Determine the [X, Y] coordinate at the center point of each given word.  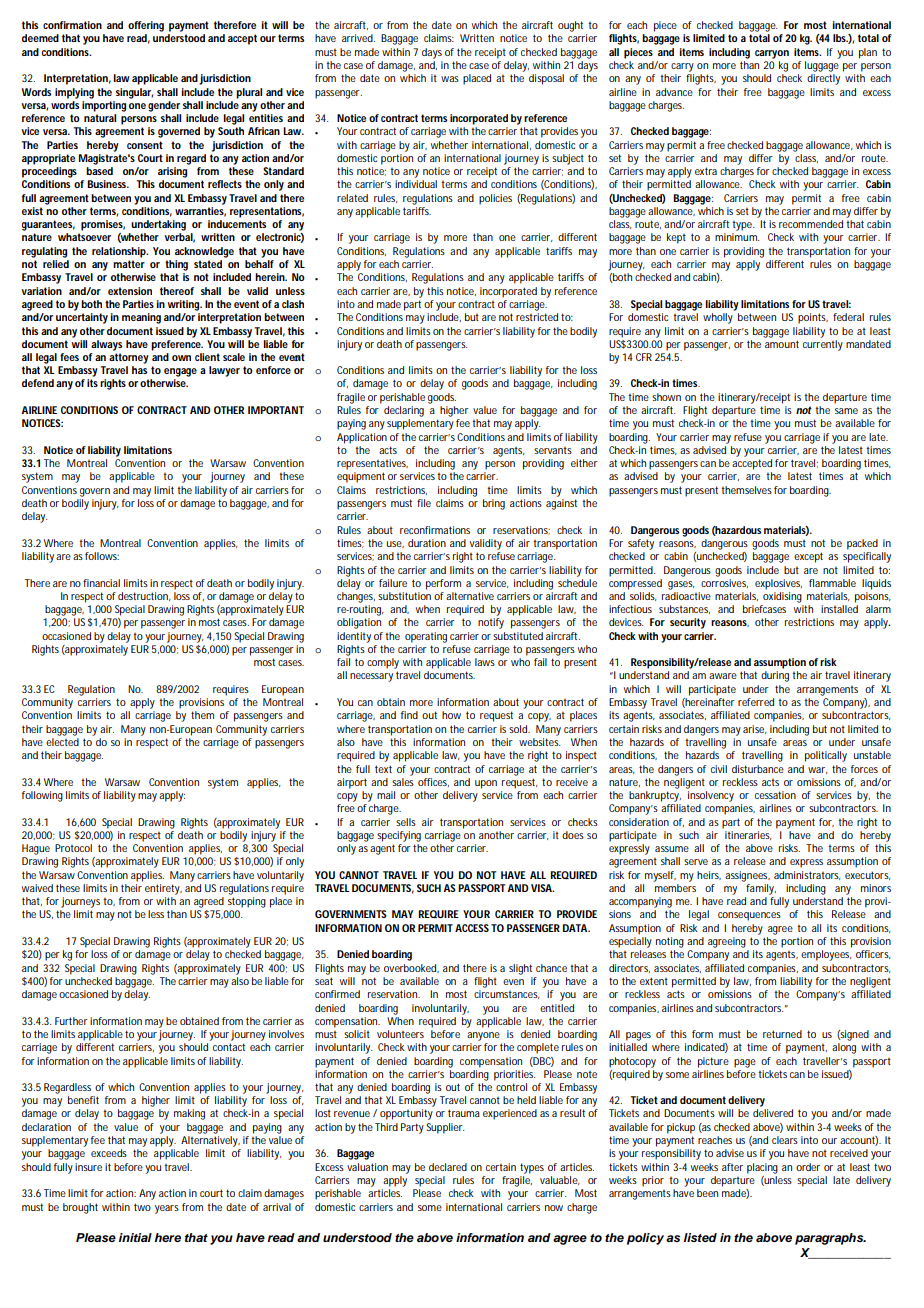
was [450, 79]
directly [823, 79]
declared [448, 1167]
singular [134, 93]
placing [762, 1168]
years [167, 1209]
